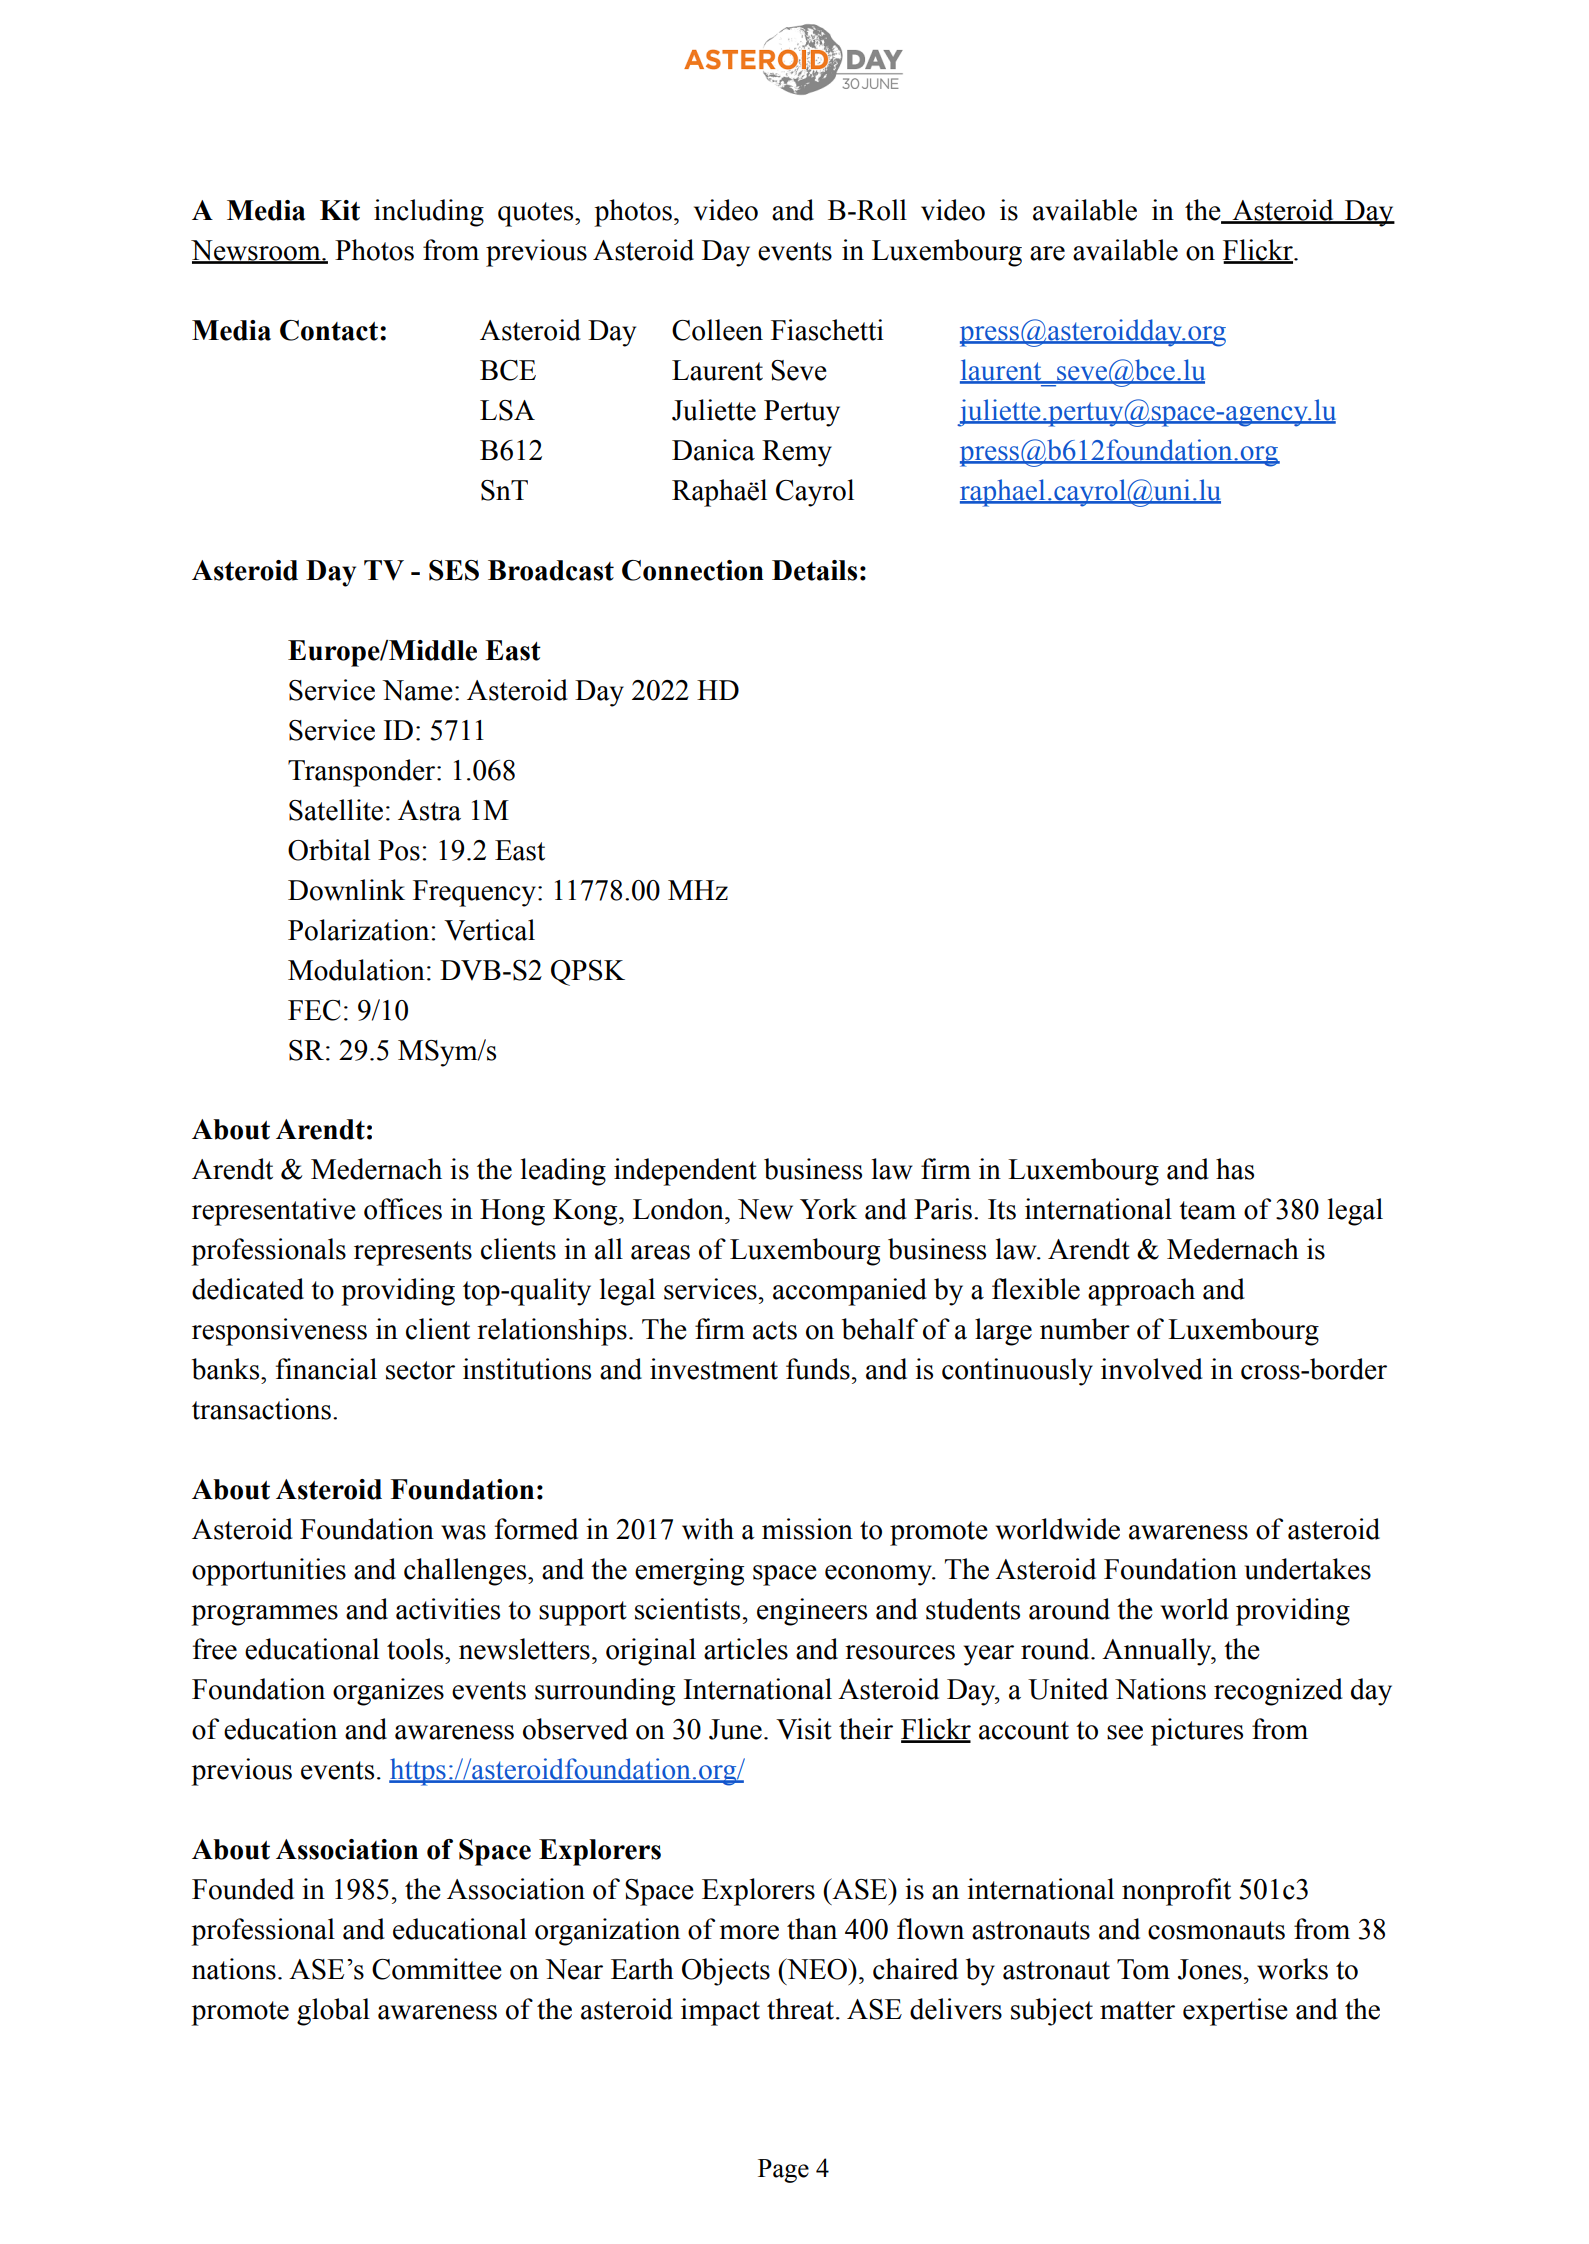 The width and height of the page is (1589, 2244). Describe the element at coordinates (340, 210) in the page. I see `Kit` at that location.
